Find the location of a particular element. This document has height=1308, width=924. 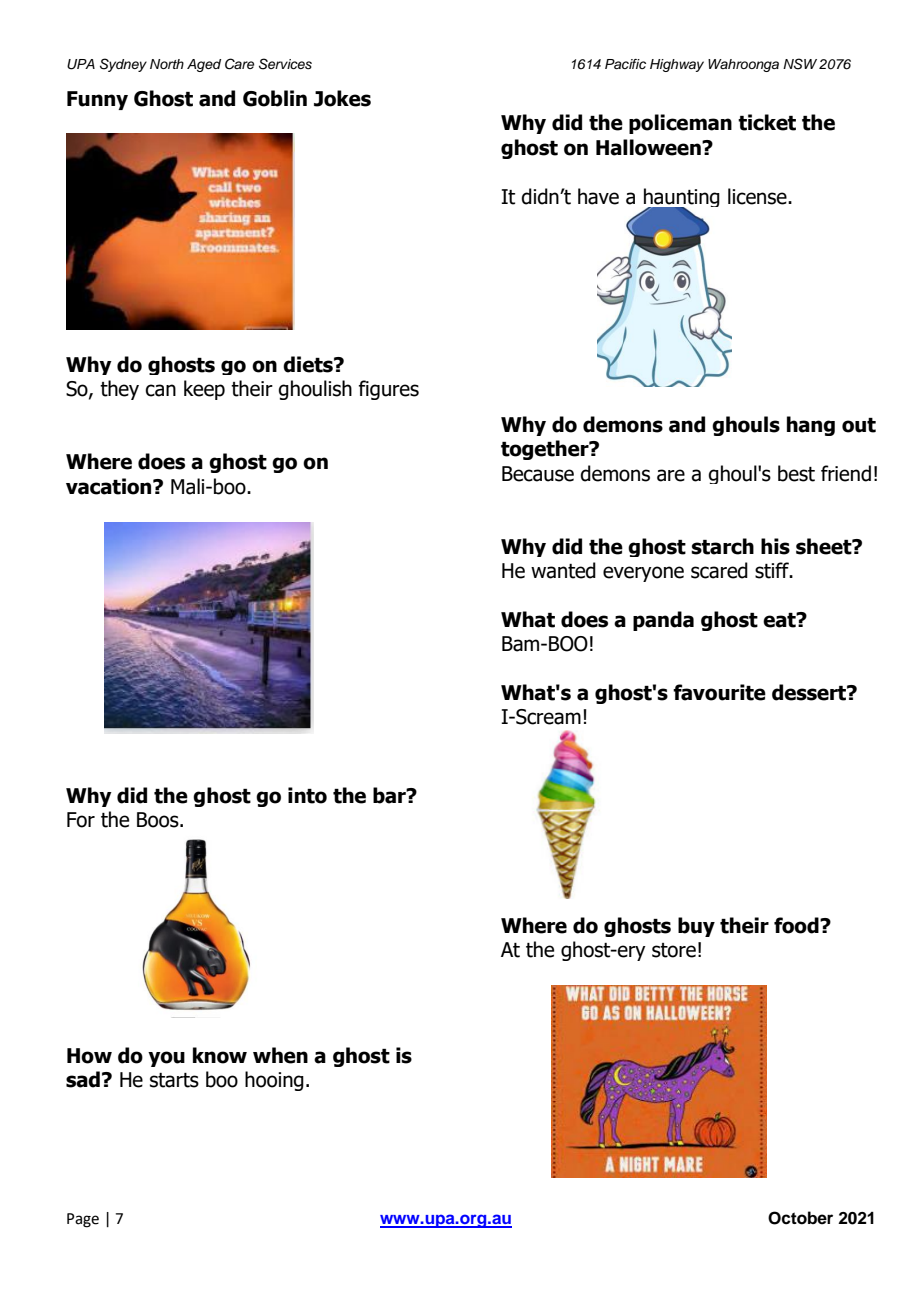

Jokes is located at coordinates (342, 98).
